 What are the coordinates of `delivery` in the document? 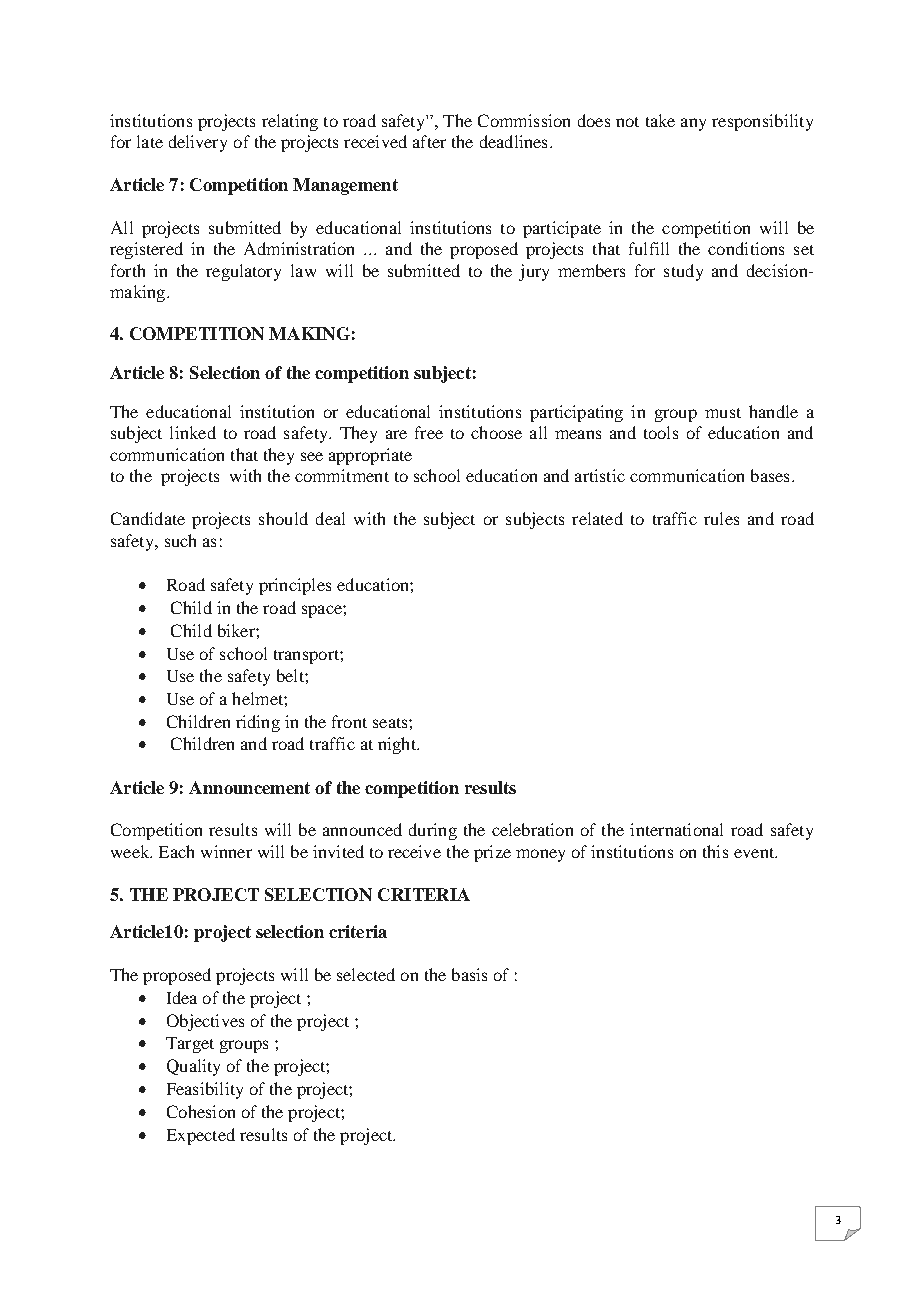 It's located at (198, 143).
